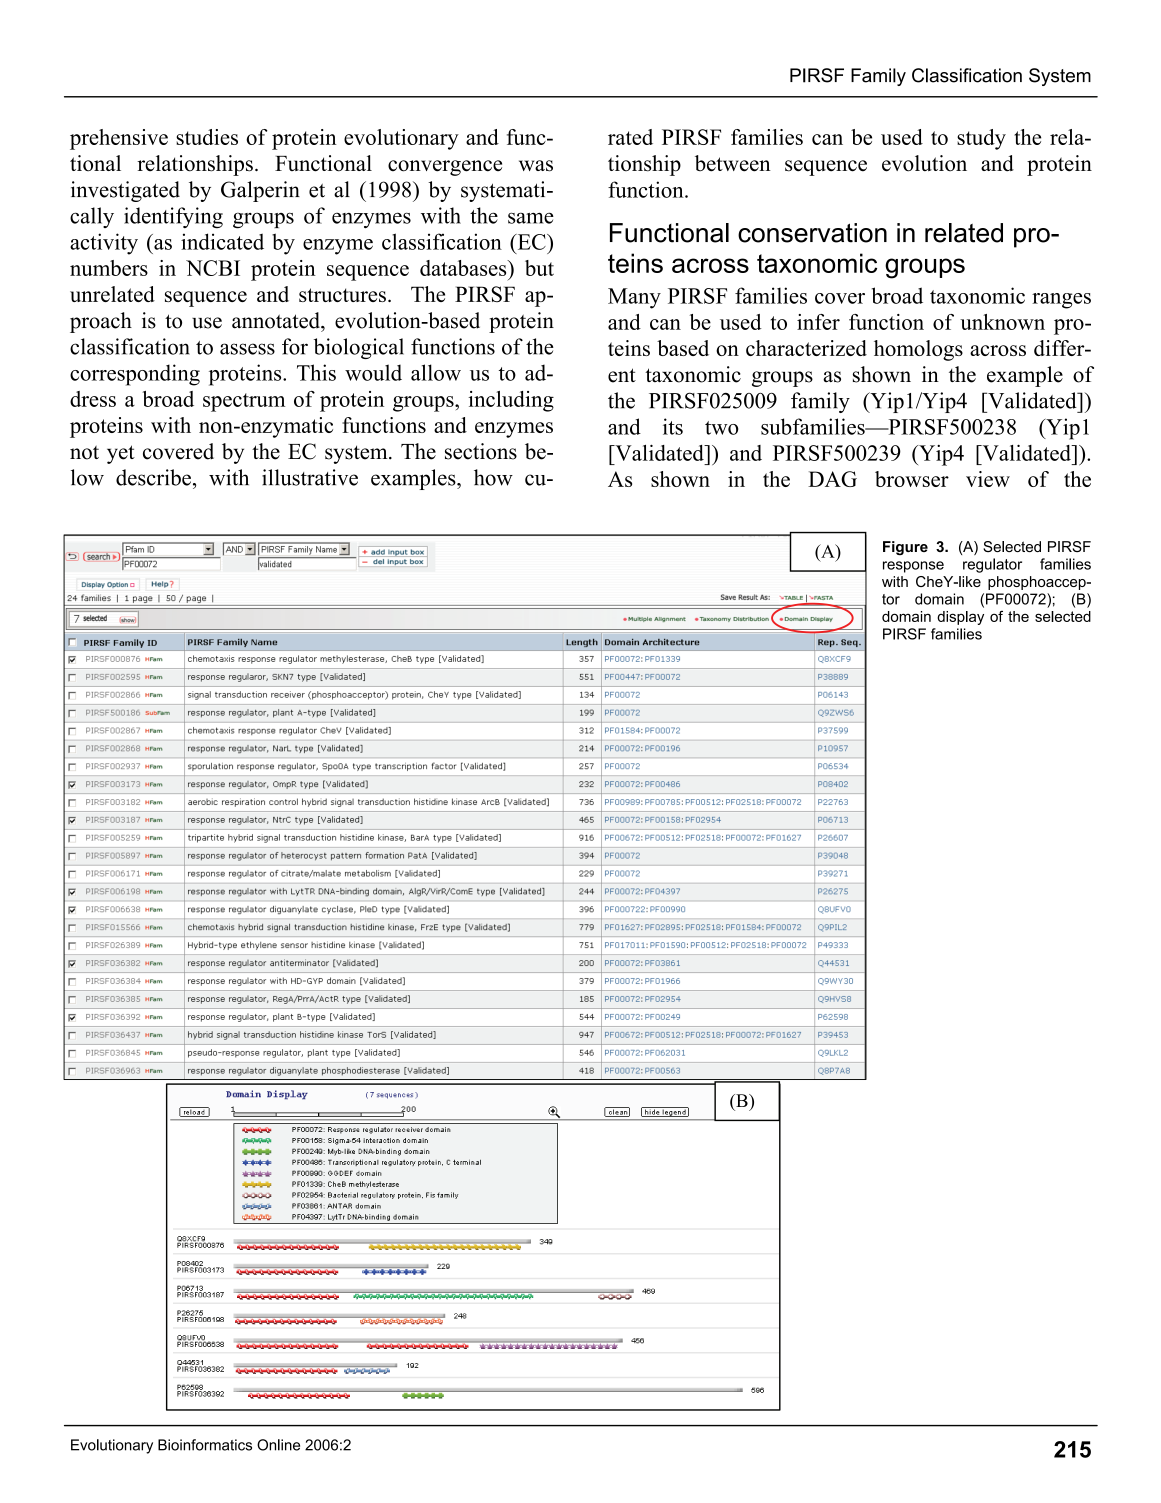 The height and width of the image is (1503, 1161). I want to click on display, so click(960, 618).
